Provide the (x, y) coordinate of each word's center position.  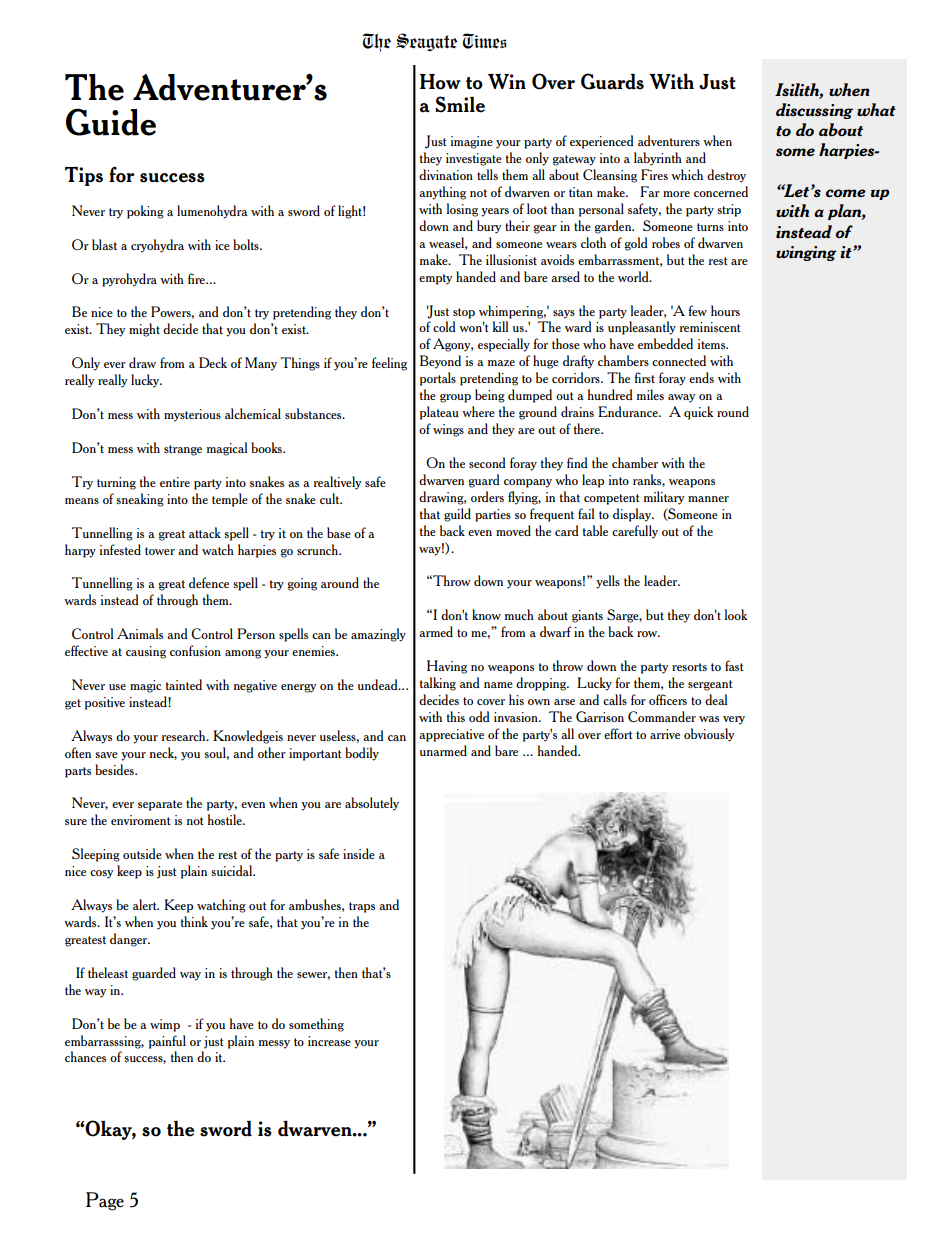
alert (146, 904)
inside (359, 853)
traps (362, 907)
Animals (140, 633)
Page (105, 1201)
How (440, 82)
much (519, 614)
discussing (814, 111)
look (736, 614)
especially (504, 345)
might (144, 330)
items (713, 344)
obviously (709, 735)
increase (329, 1041)
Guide (111, 122)
